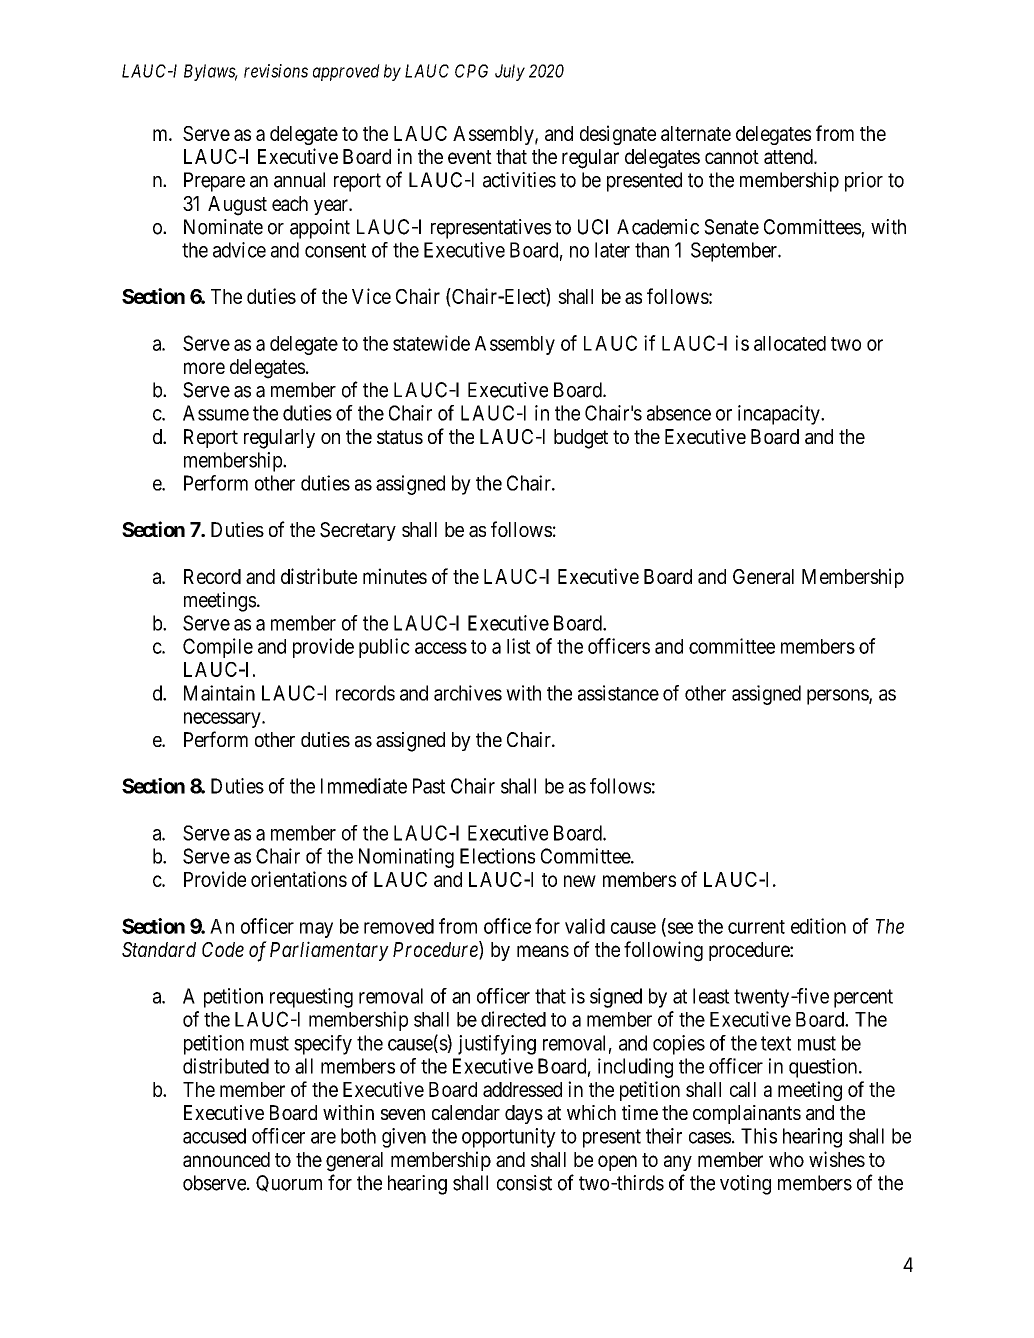 The width and height of the image is (1034, 1338). Describe the element at coordinates (732, 157) in the image. I see `cannot` at that location.
